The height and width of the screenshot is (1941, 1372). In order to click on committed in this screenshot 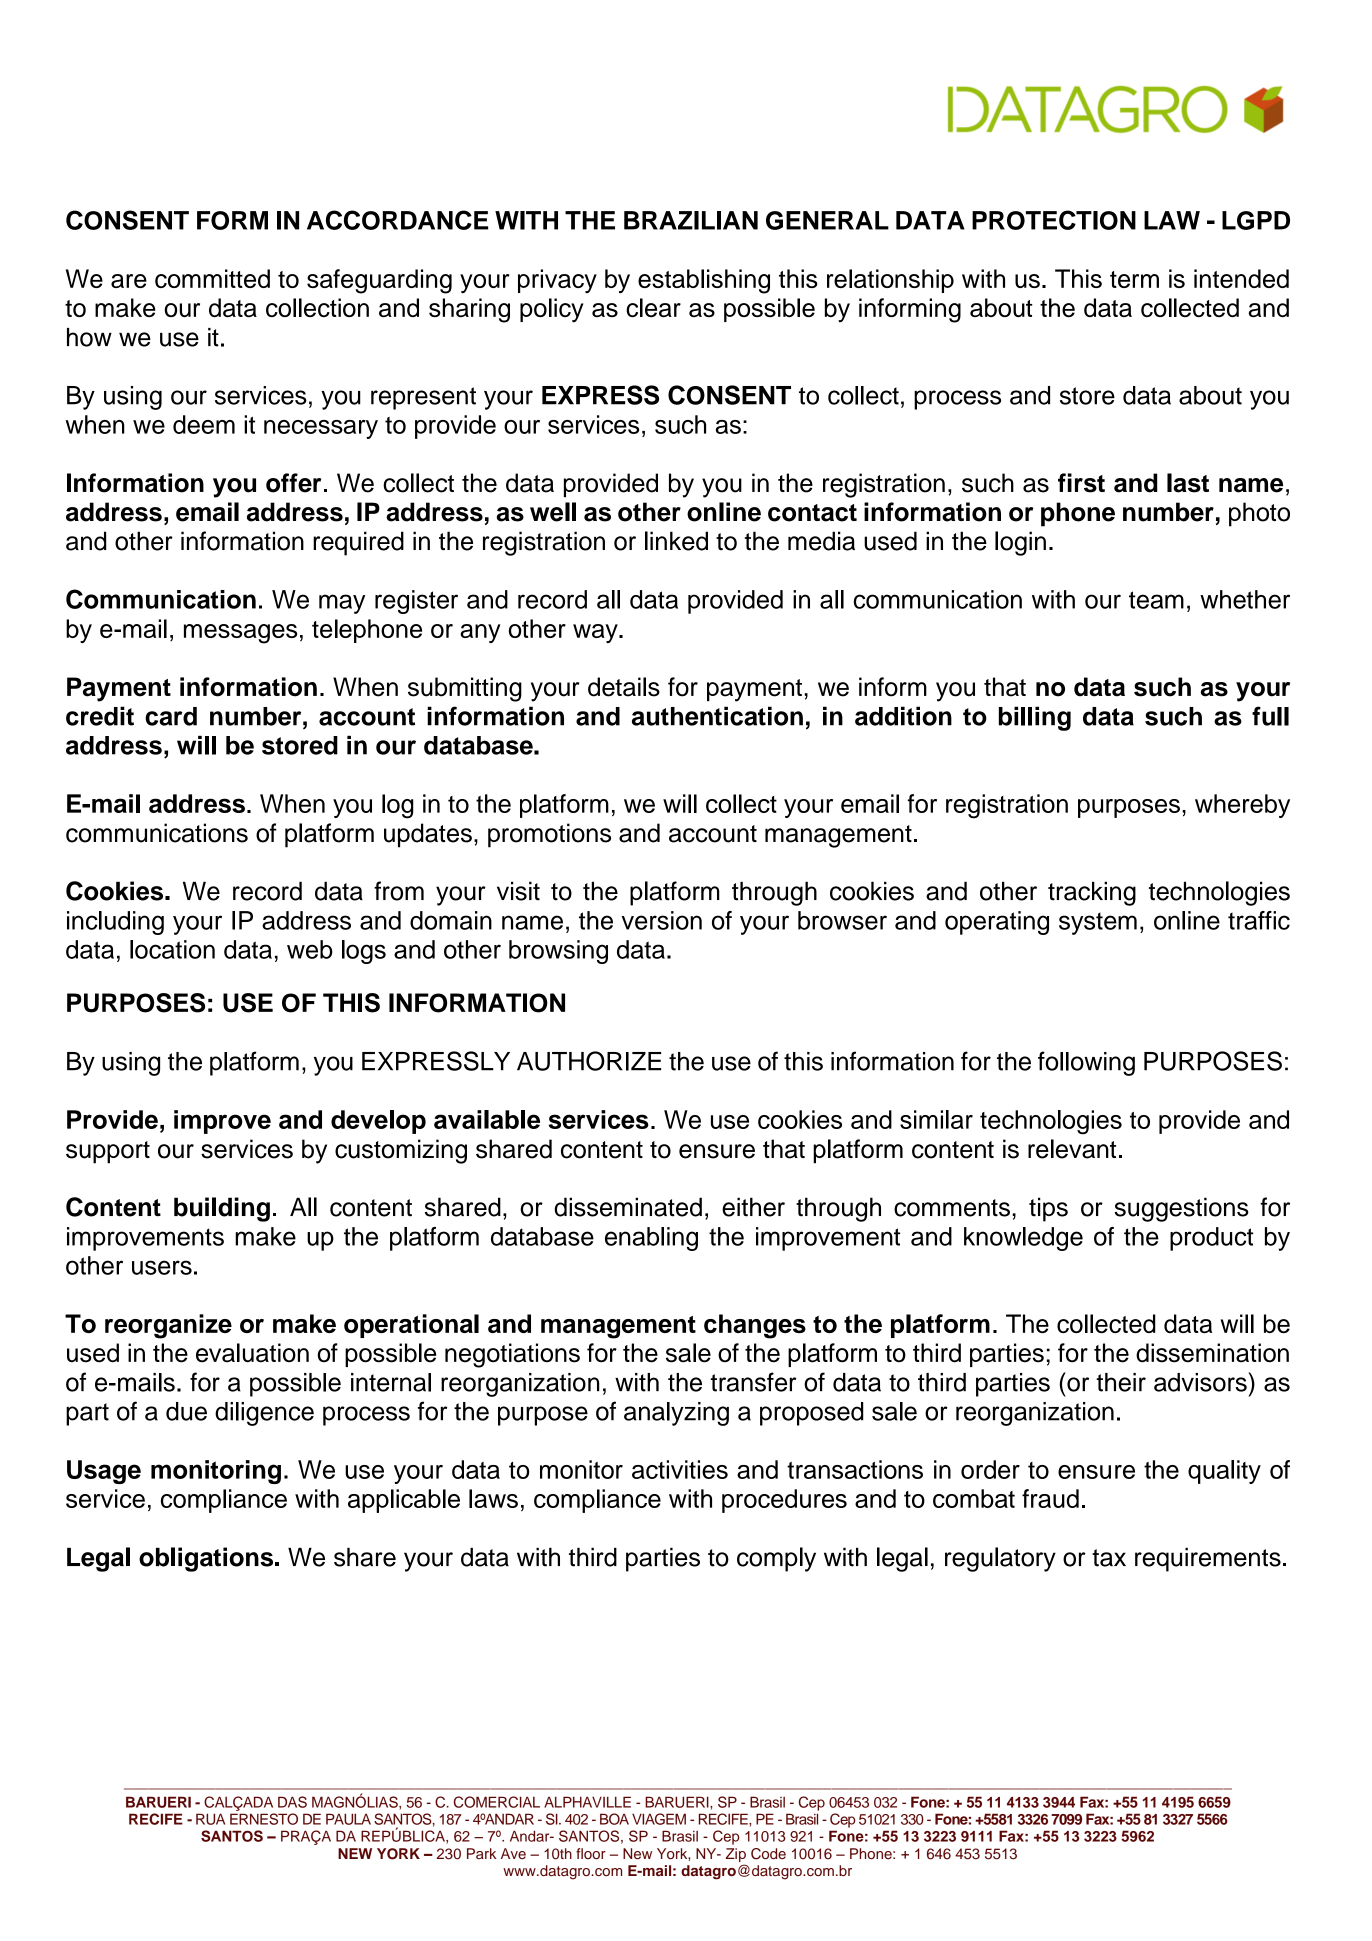, I will do `click(212, 278)`.
